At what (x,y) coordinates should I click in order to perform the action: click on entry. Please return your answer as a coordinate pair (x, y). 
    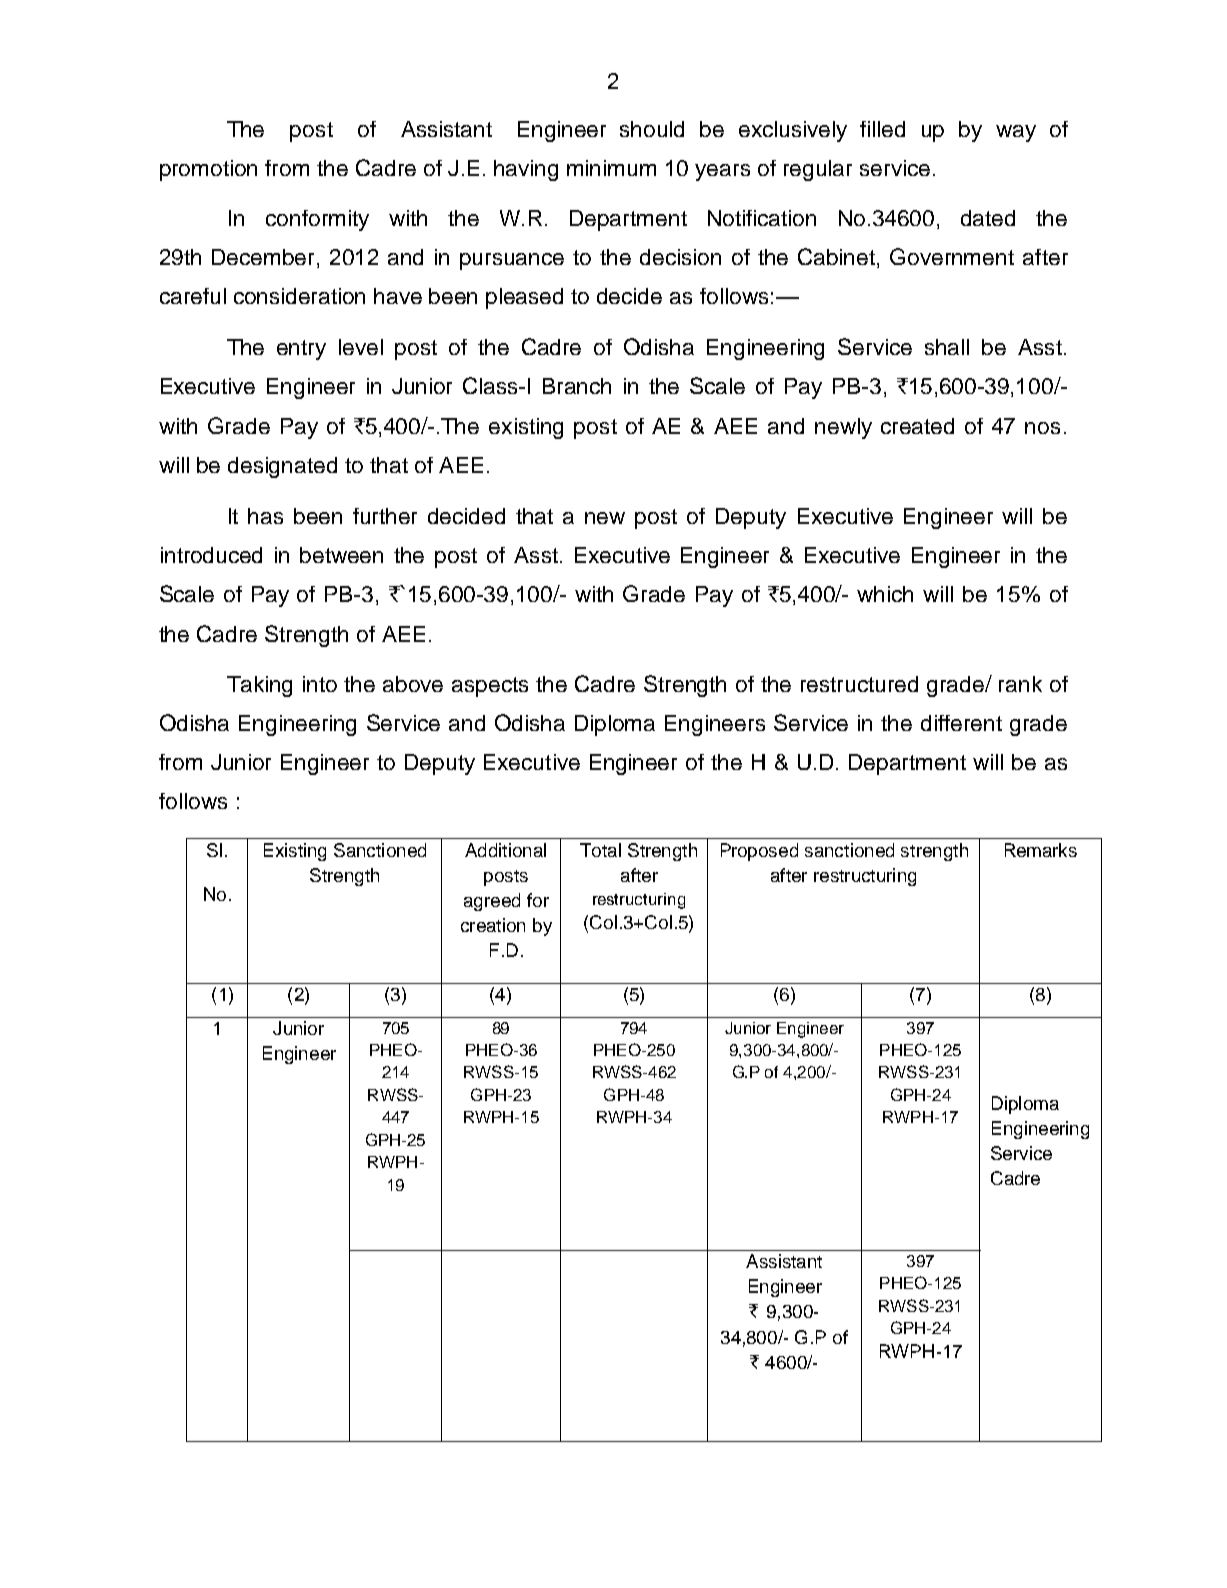
    Looking at the image, I should click on (301, 350).
